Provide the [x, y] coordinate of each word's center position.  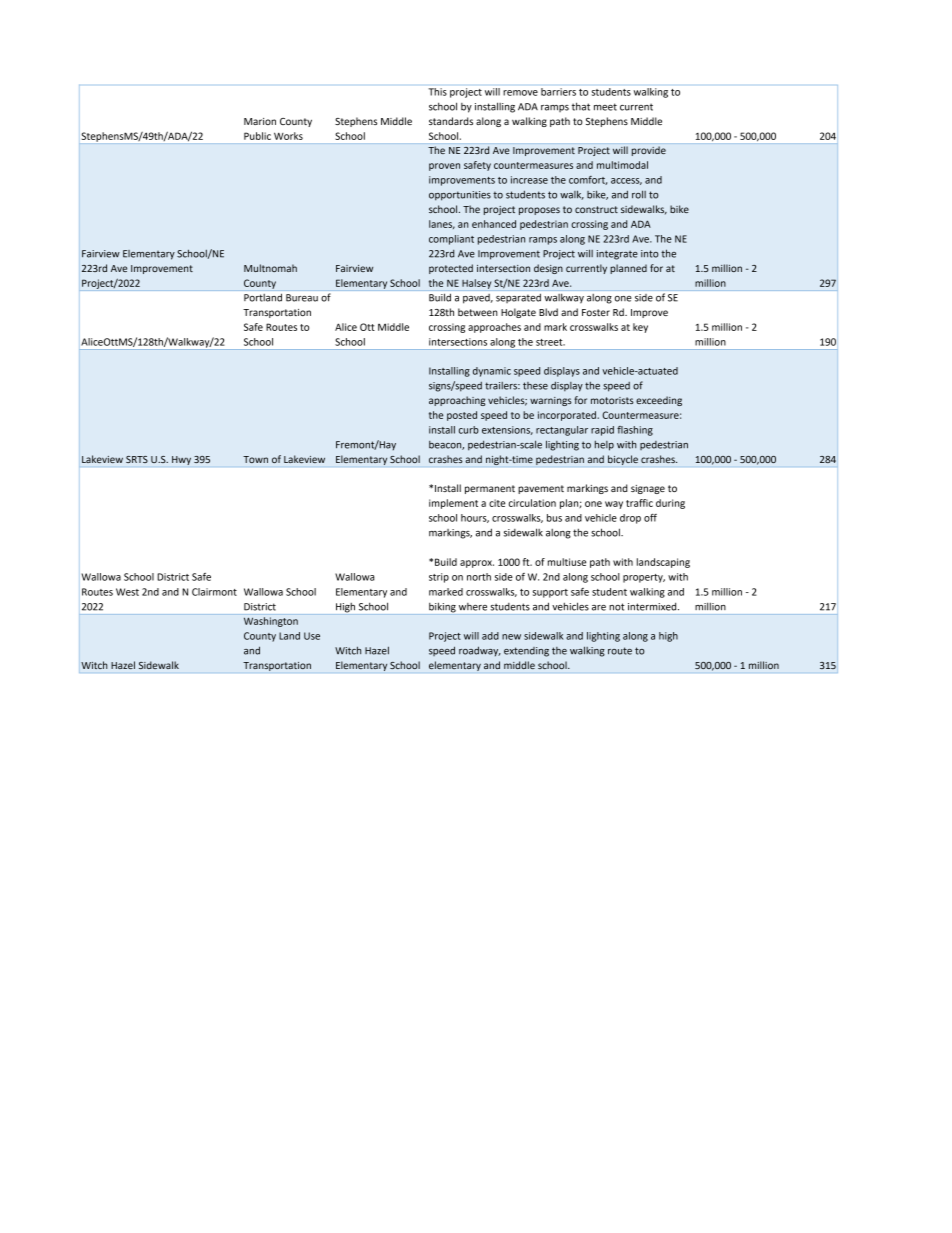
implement [453, 504]
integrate [617, 255]
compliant [451, 240]
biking [442, 608]
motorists [612, 400]
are [599, 608]
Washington [271, 622]
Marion [260, 121]
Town [255, 459]
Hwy [181, 460]
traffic [639, 503]
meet [605, 107]
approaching [457, 401]
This [437, 92]
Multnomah [270, 268]
